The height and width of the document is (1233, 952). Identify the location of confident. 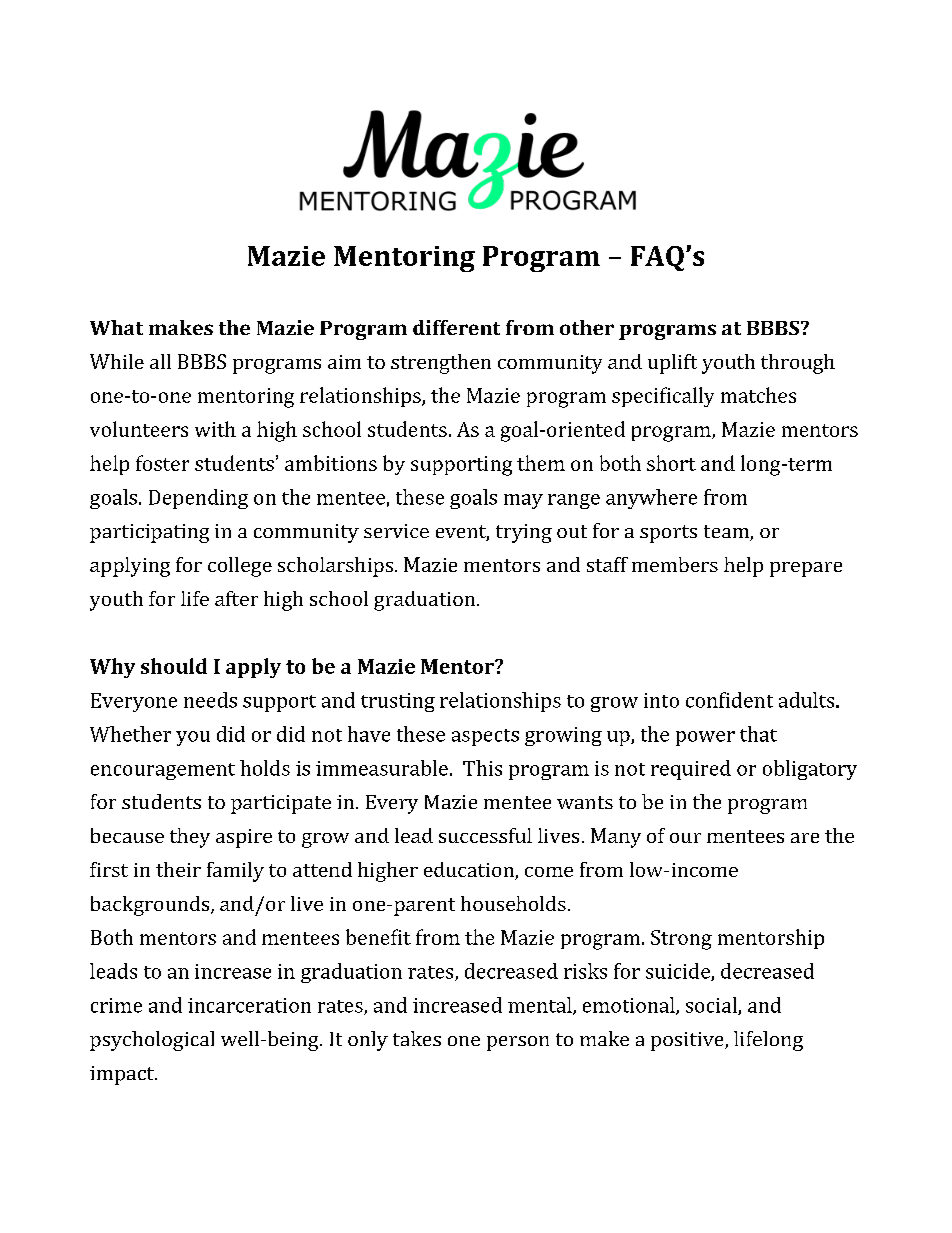
(729, 700).
